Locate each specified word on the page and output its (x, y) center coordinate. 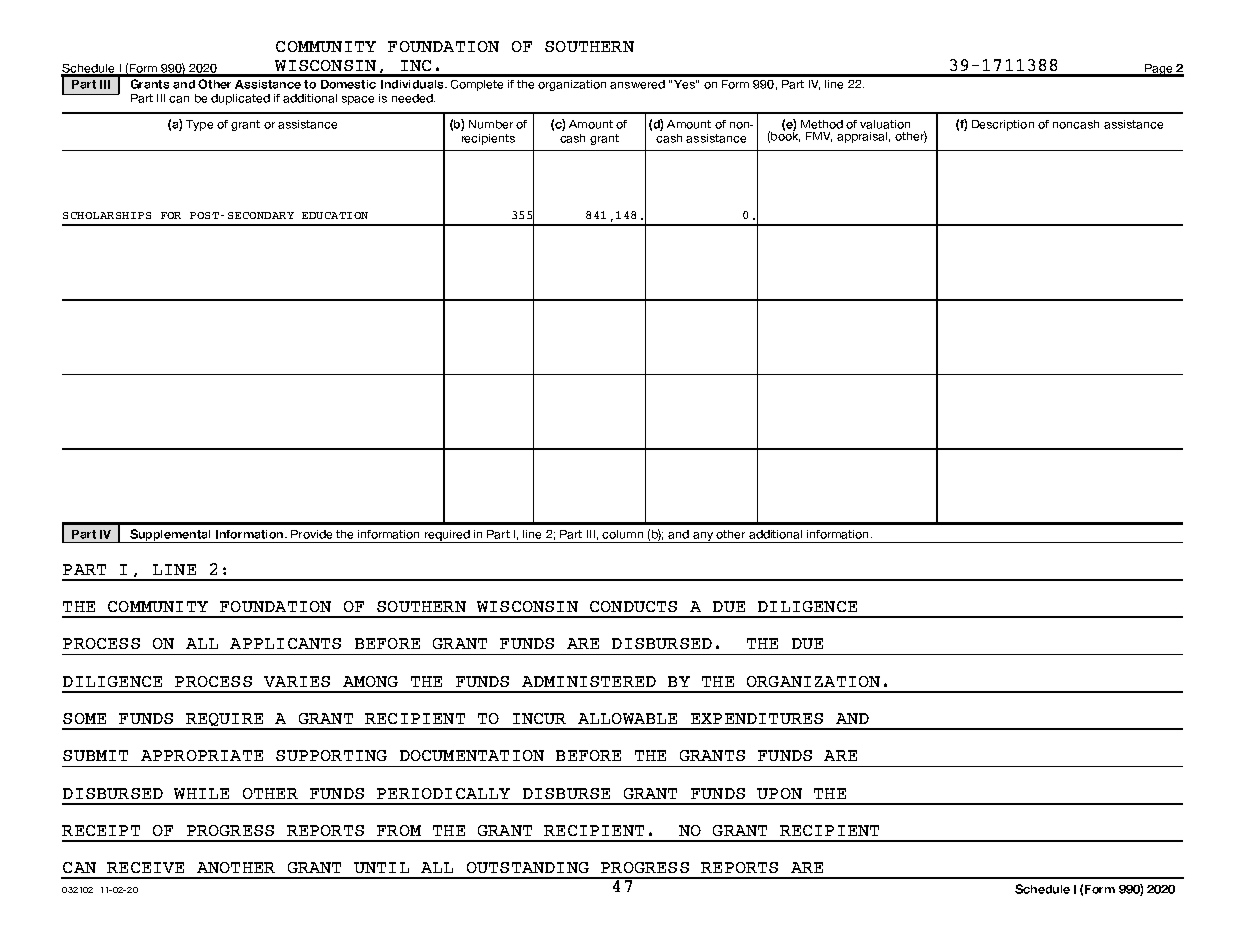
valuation (885, 124)
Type (199, 125)
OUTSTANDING (528, 867)
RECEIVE (145, 867)
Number (491, 124)
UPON (779, 793)
